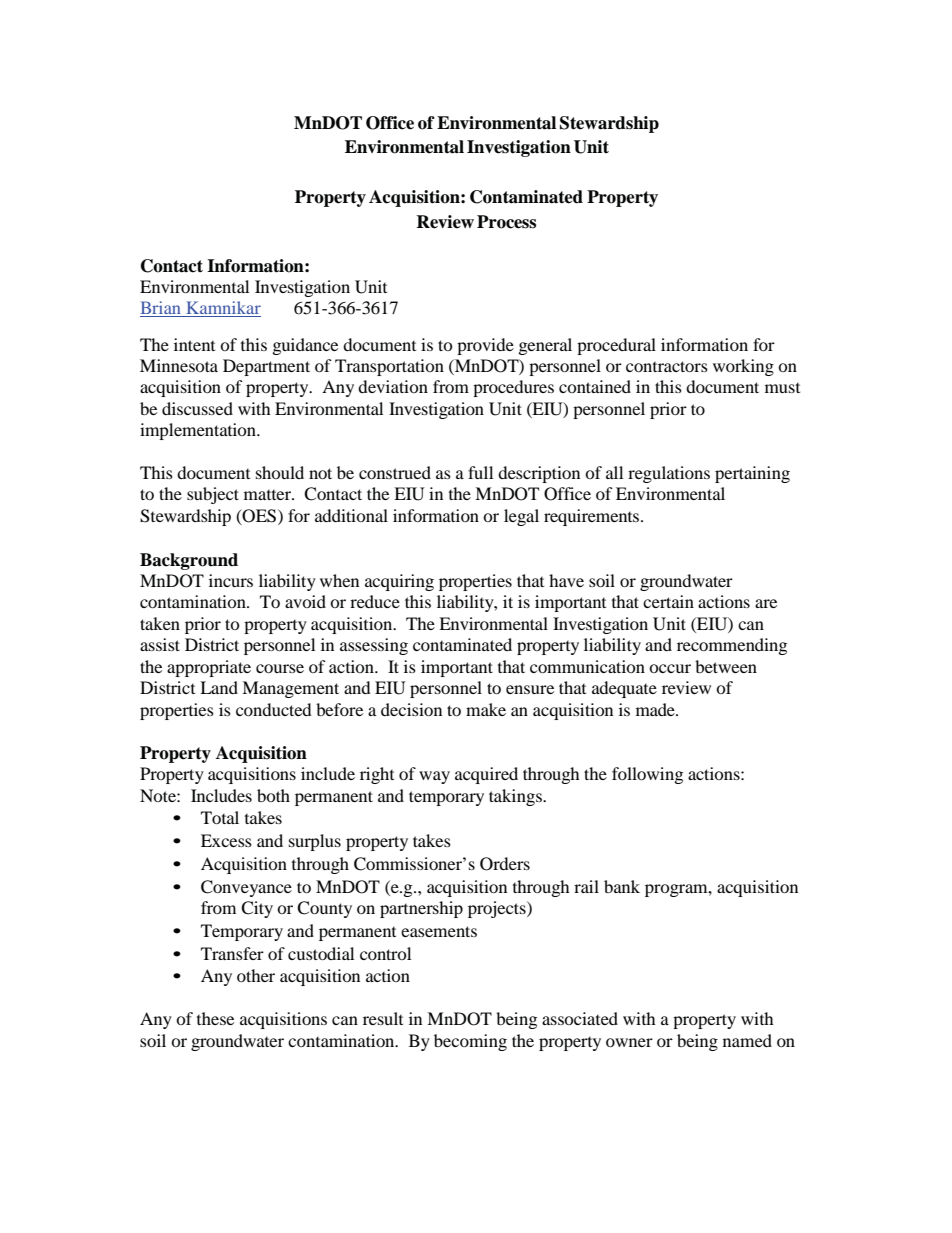 This image has height=1233, width=952. I want to click on procedural, so click(616, 346).
